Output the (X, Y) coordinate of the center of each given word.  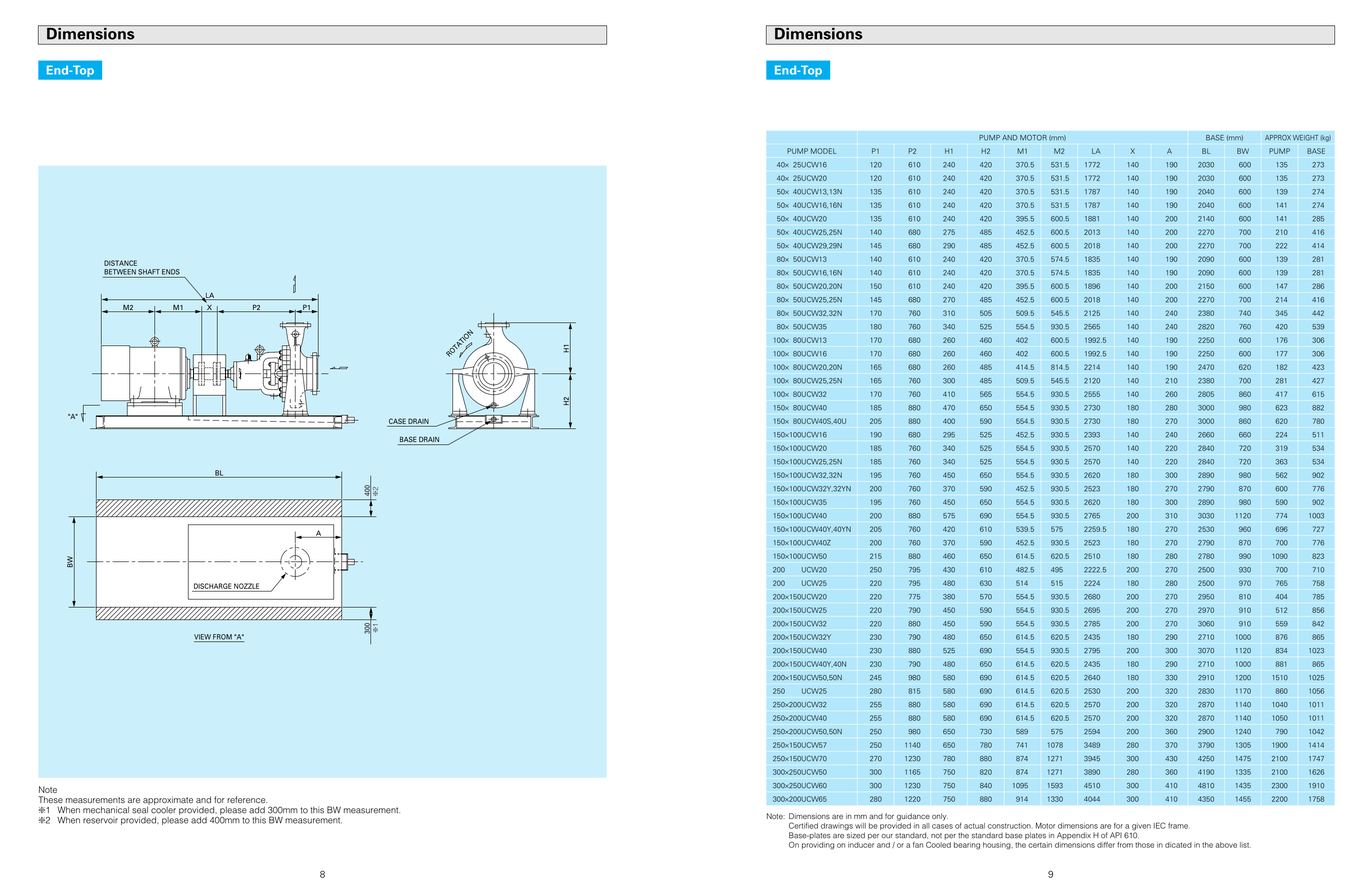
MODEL (824, 151)
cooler (162, 809)
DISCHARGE (213, 586)
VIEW (203, 638)
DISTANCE (120, 263)
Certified (803, 825)
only (940, 817)
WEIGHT (1305, 137)
